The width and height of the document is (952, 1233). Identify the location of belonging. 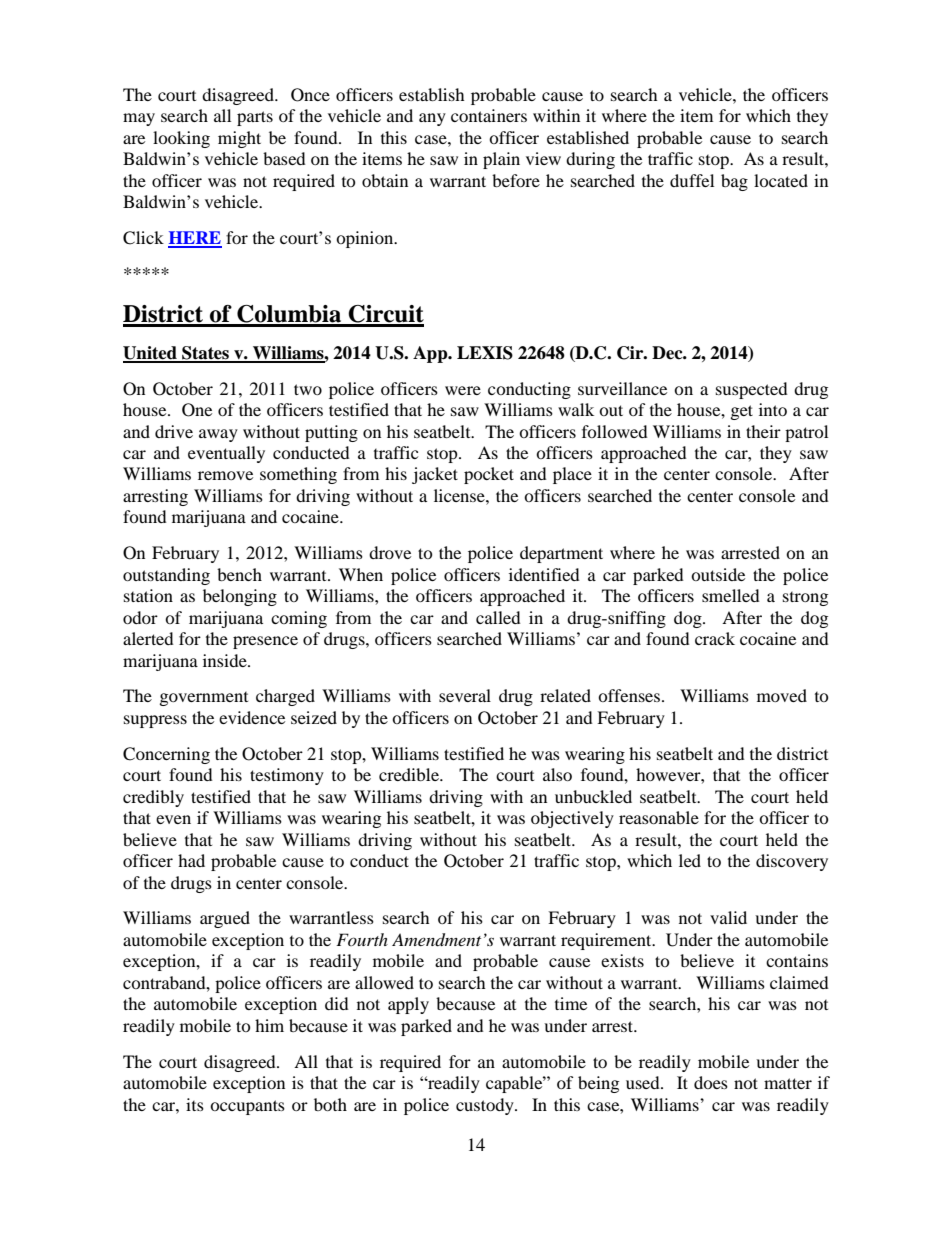
(240, 597).
